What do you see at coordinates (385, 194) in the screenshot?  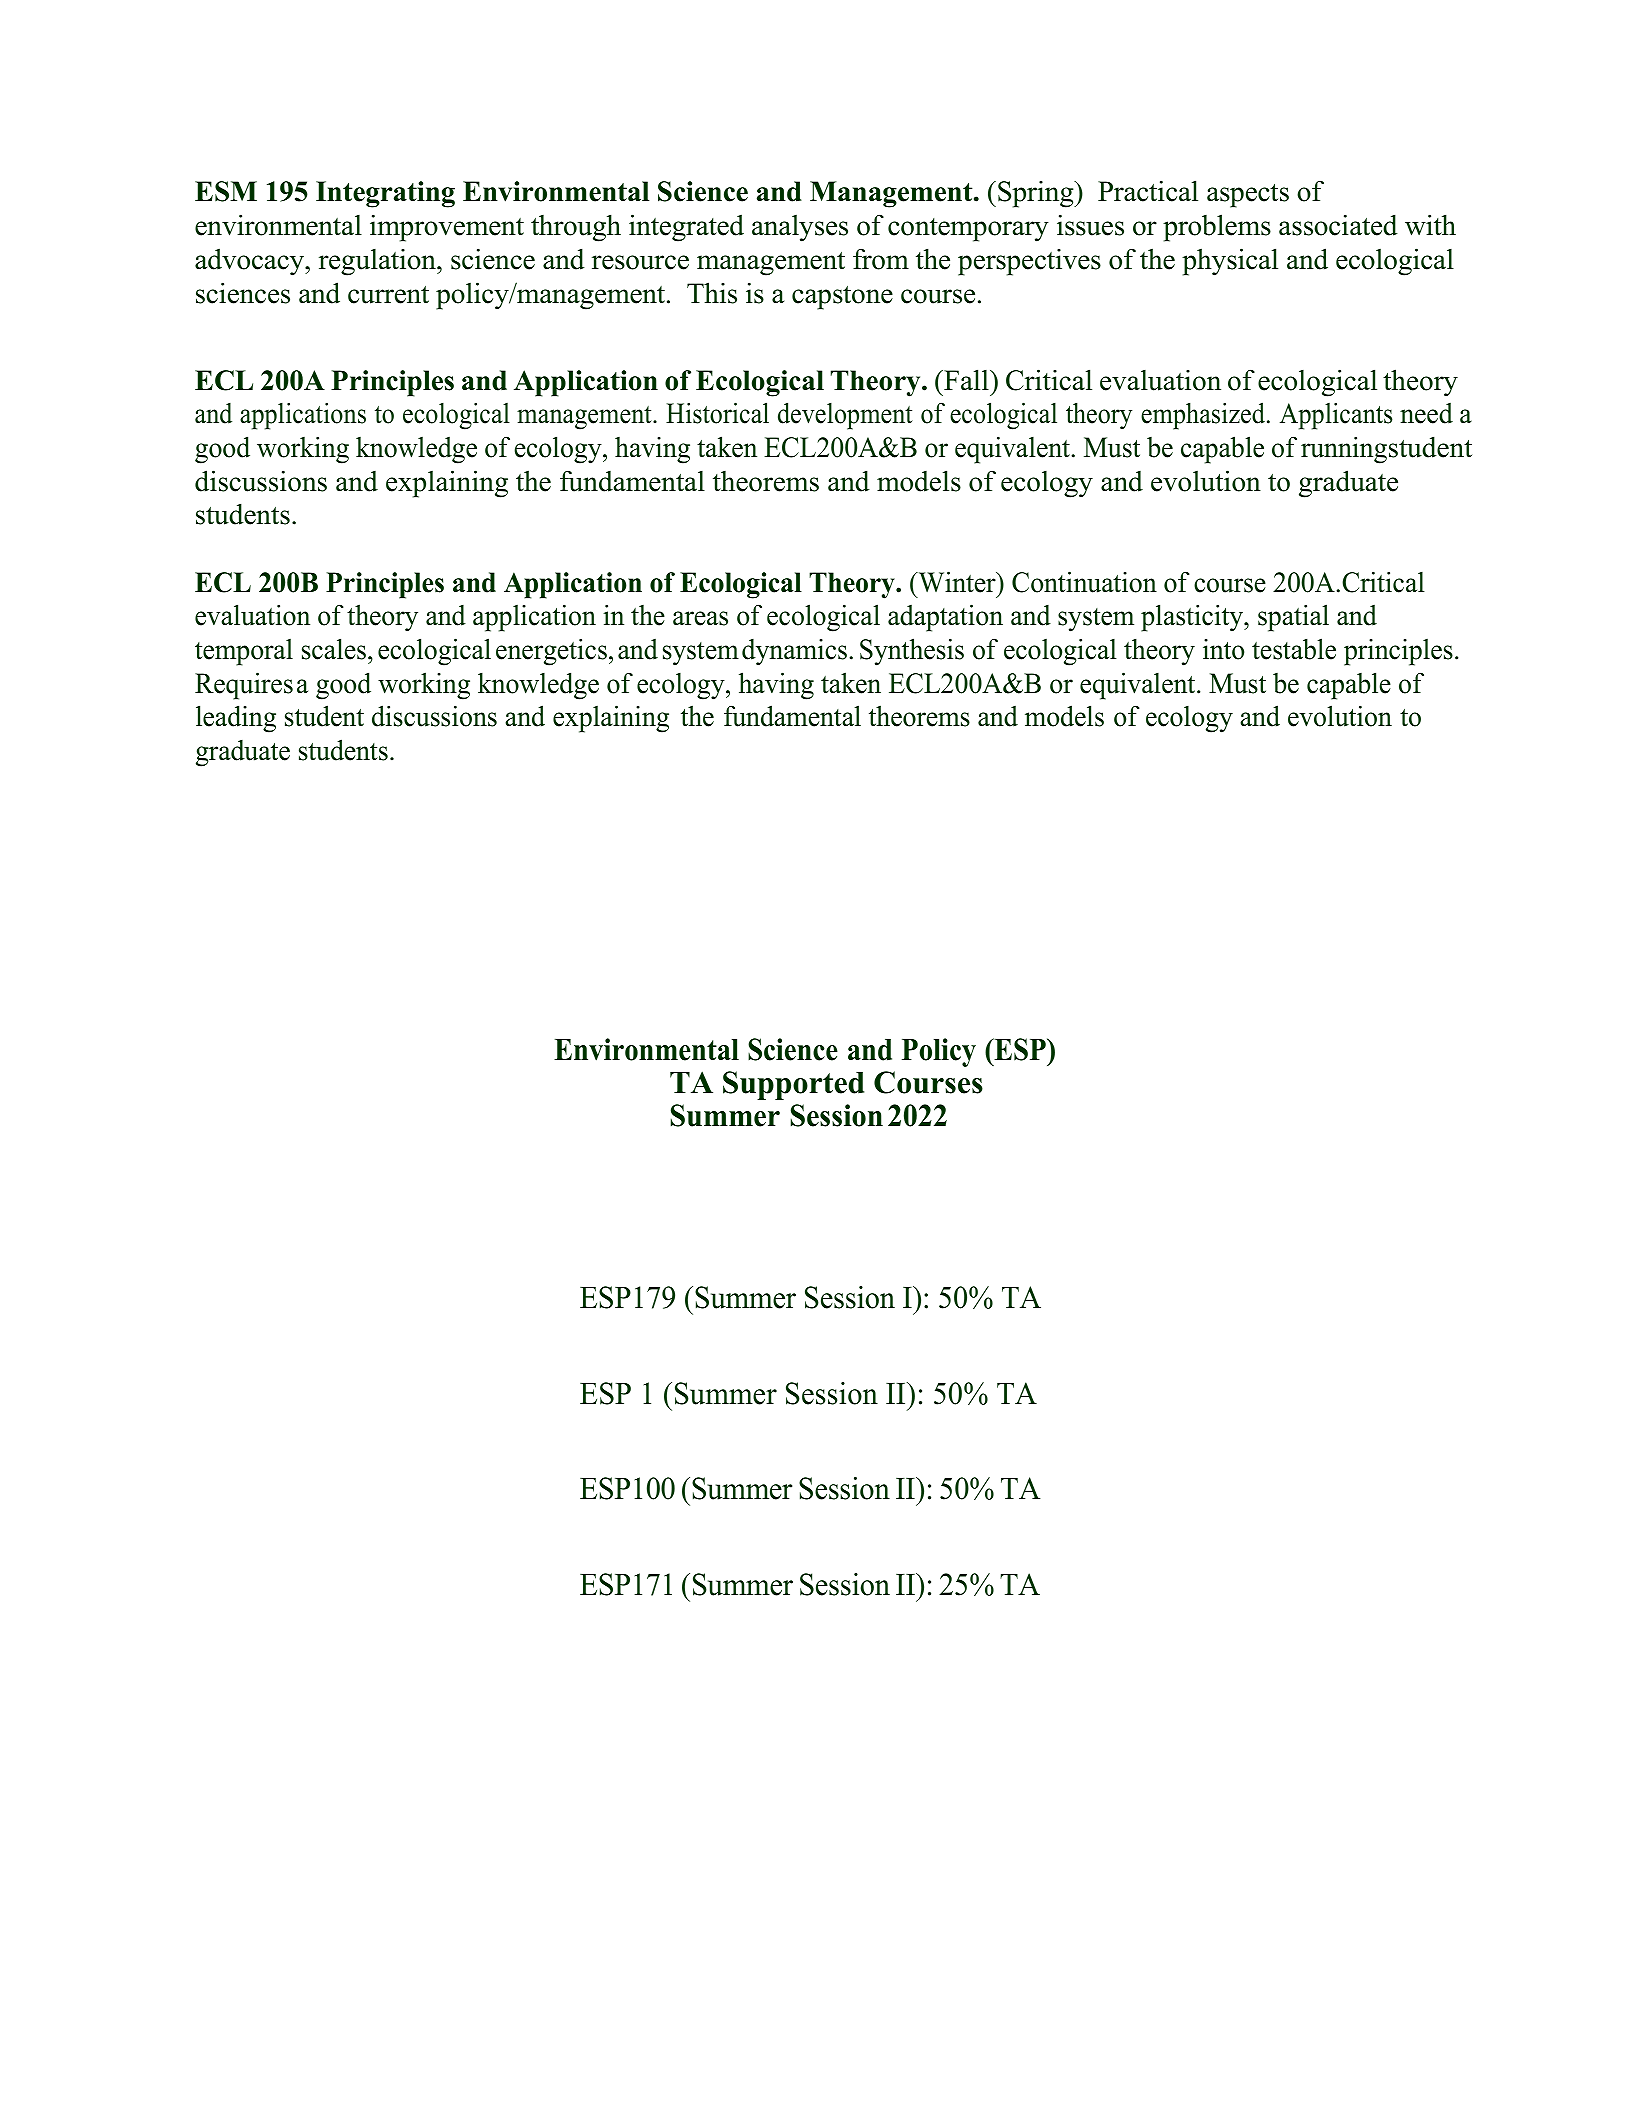 I see `Integrating` at bounding box center [385, 194].
